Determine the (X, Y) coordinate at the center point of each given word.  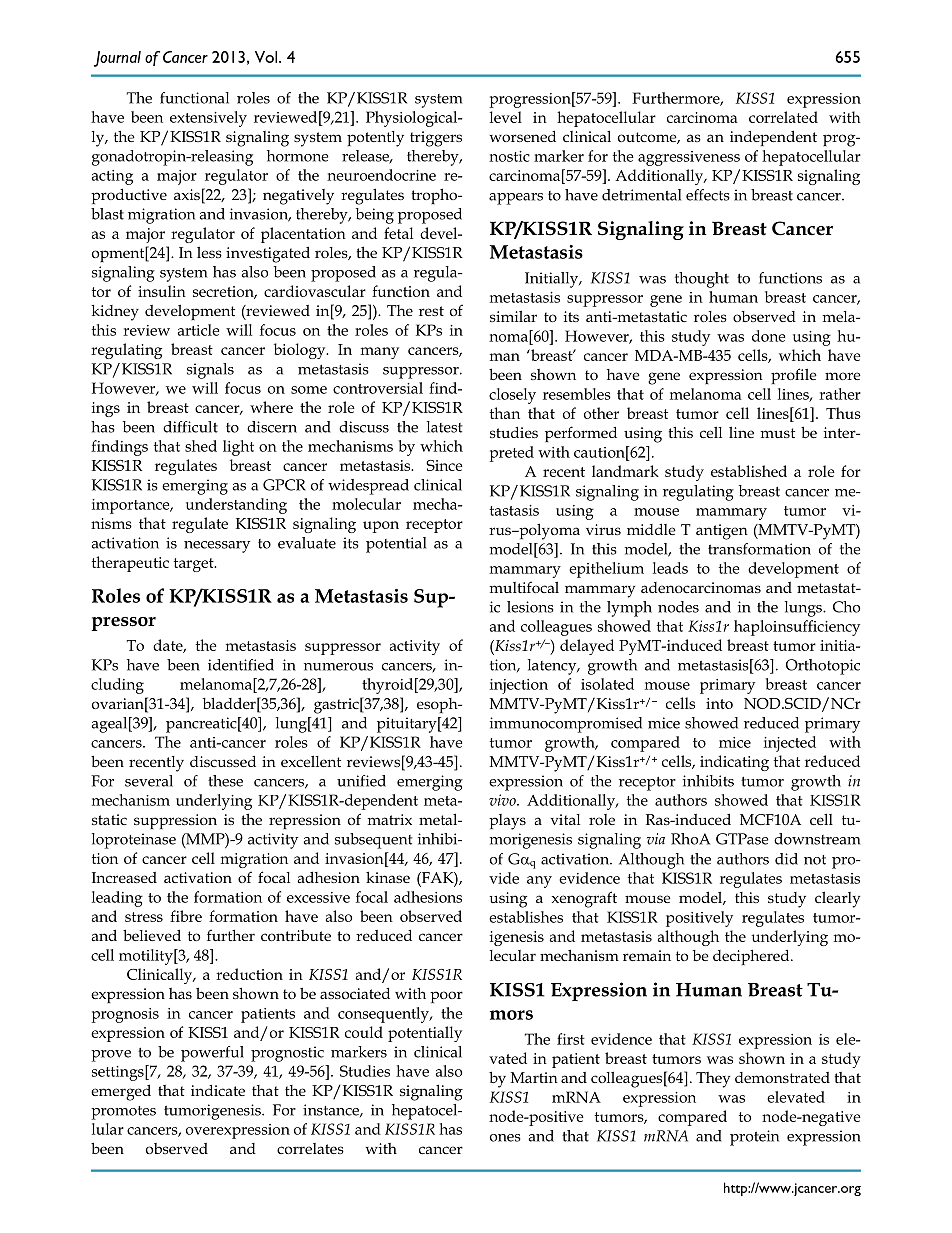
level (506, 117)
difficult (190, 427)
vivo (503, 800)
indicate (218, 1090)
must (778, 433)
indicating (734, 763)
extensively (208, 119)
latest (444, 427)
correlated (783, 117)
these (225, 781)
